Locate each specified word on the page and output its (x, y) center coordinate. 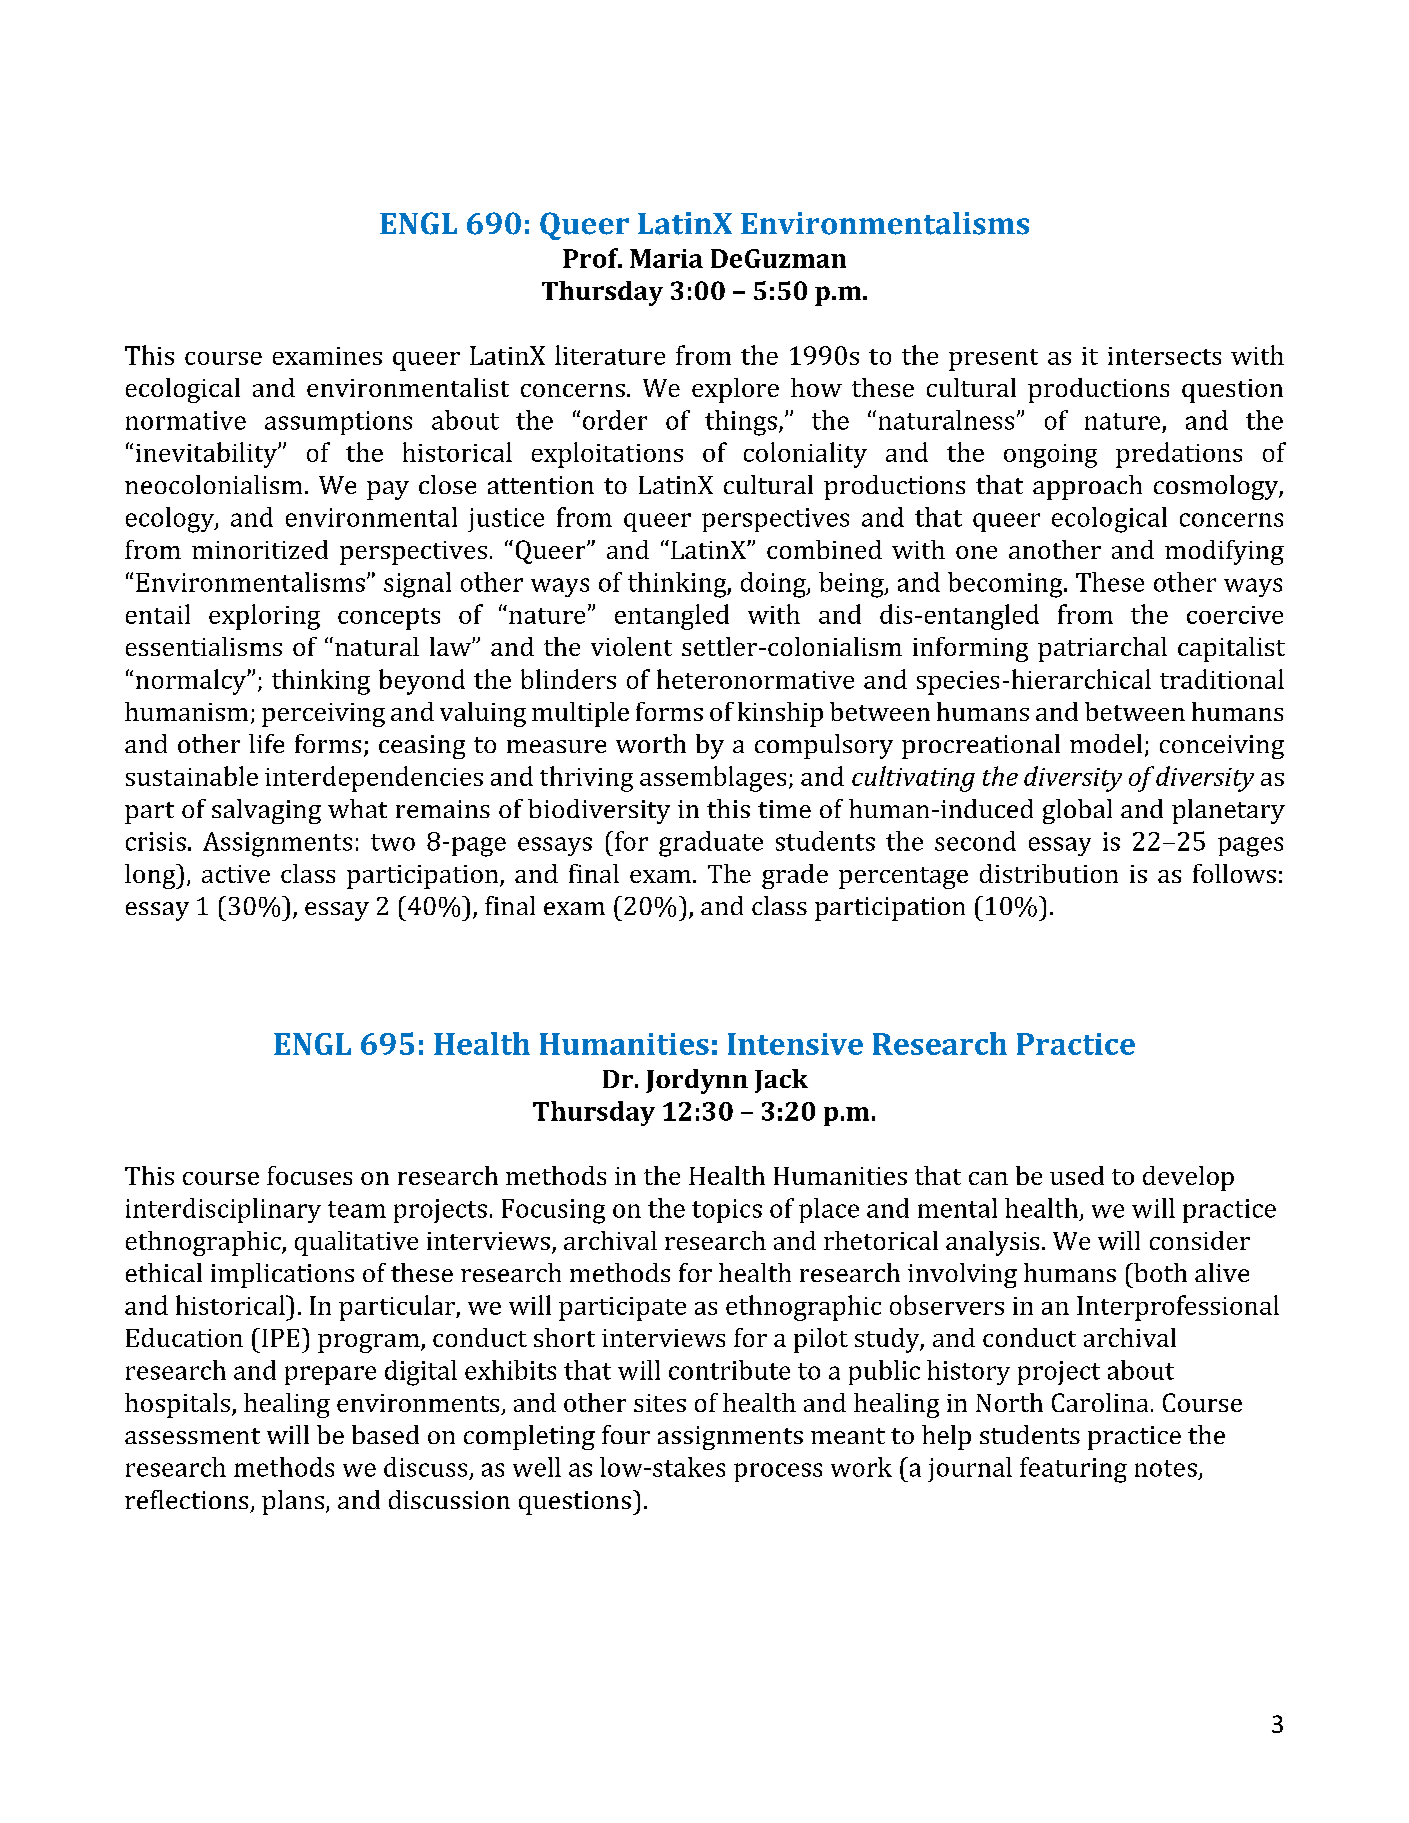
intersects (1164, 356)
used (1077, 1175)
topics (727, 1211)
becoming (1006, 585)
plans (293, 1502)
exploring (264, 617)
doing (774, 585)
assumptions (338, 423)
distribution (1049, 873)
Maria (666, 258)
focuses (309, 1175)
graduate (711, 844)
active (236, 874)
